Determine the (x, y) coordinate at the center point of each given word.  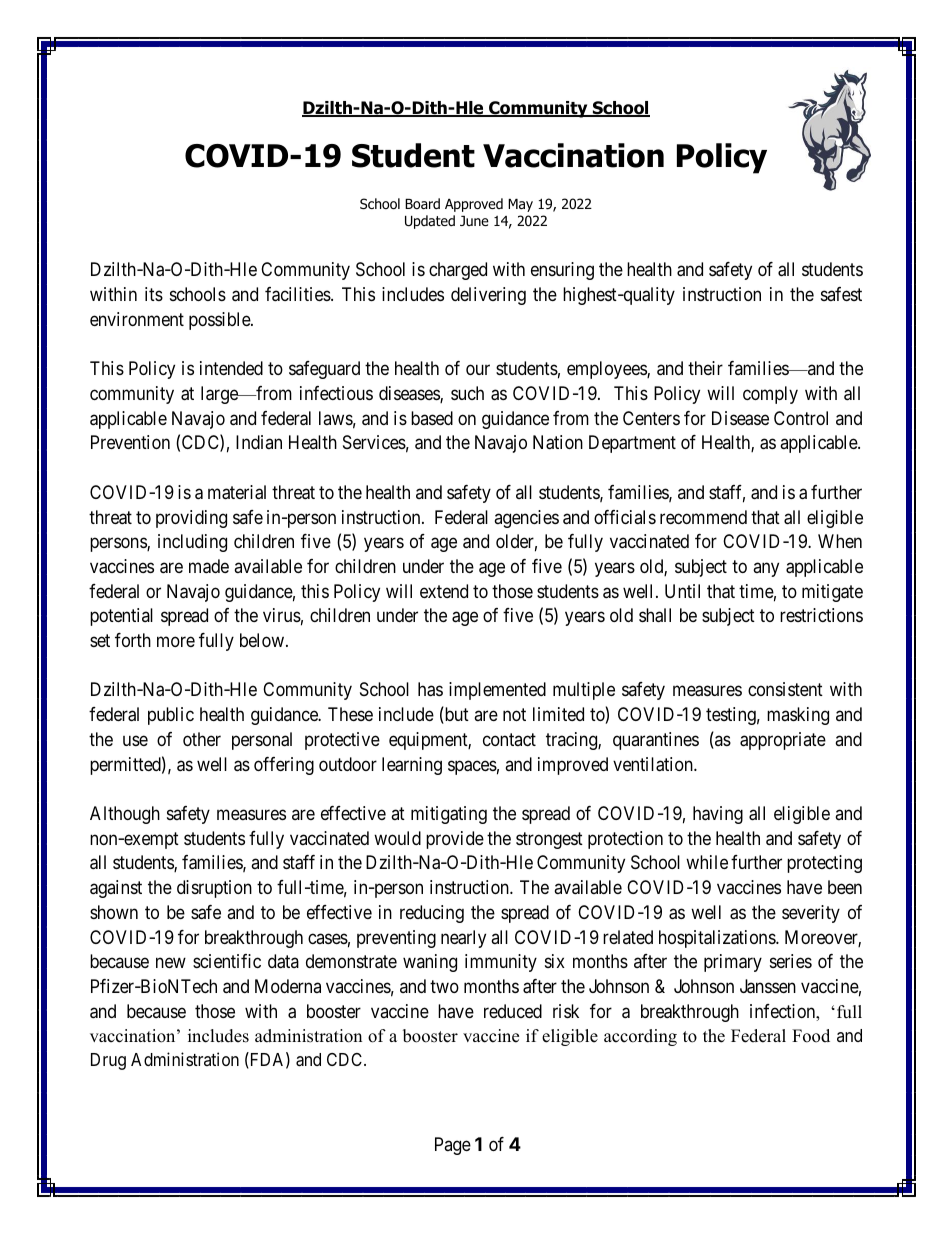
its (154, 294)
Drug (108, 1061)
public (171, 716)
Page (453, 1146)
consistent (785, 689)
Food (811, 1036)
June (474, 221)
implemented (497, 691)
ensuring (562, 271)
